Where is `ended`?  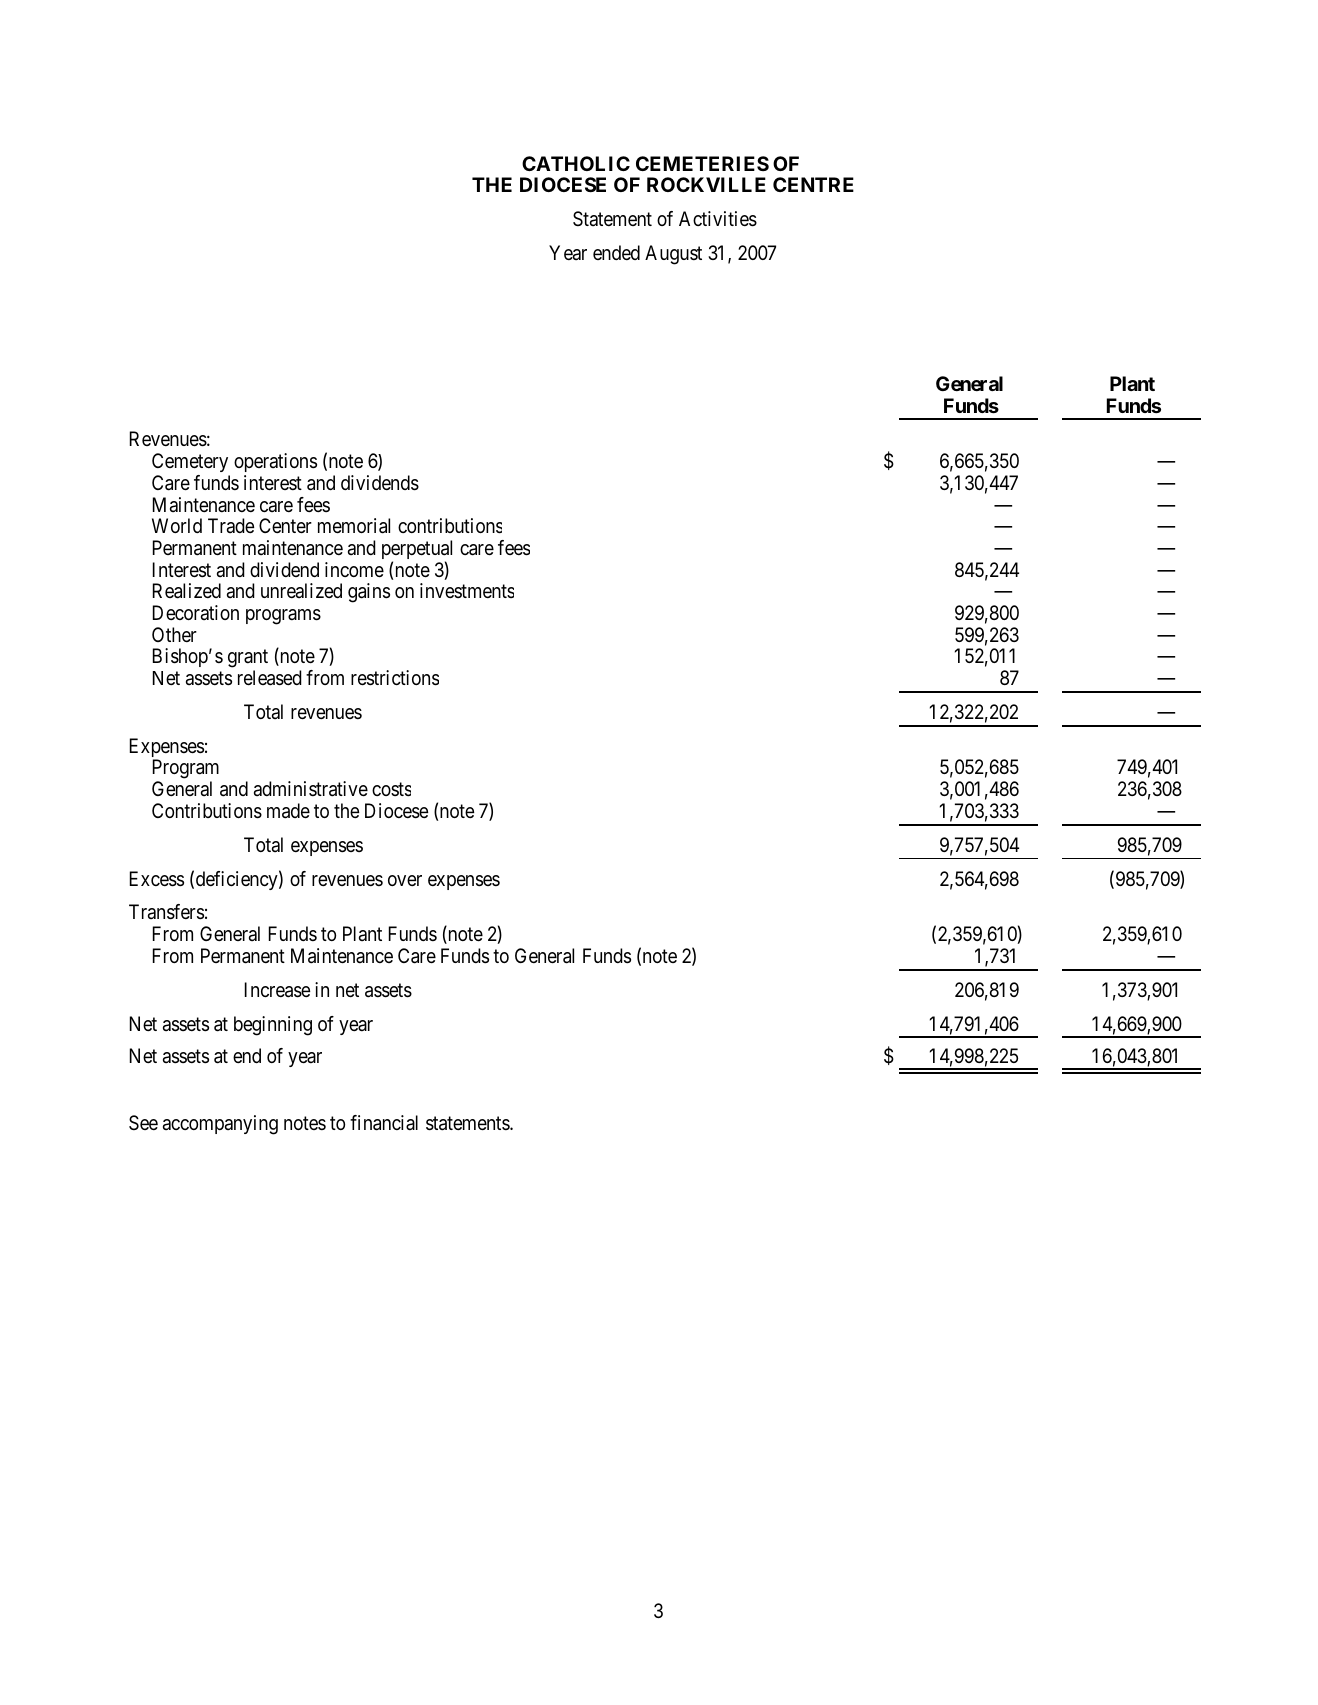
ended is located at coordinates (616, 252).
